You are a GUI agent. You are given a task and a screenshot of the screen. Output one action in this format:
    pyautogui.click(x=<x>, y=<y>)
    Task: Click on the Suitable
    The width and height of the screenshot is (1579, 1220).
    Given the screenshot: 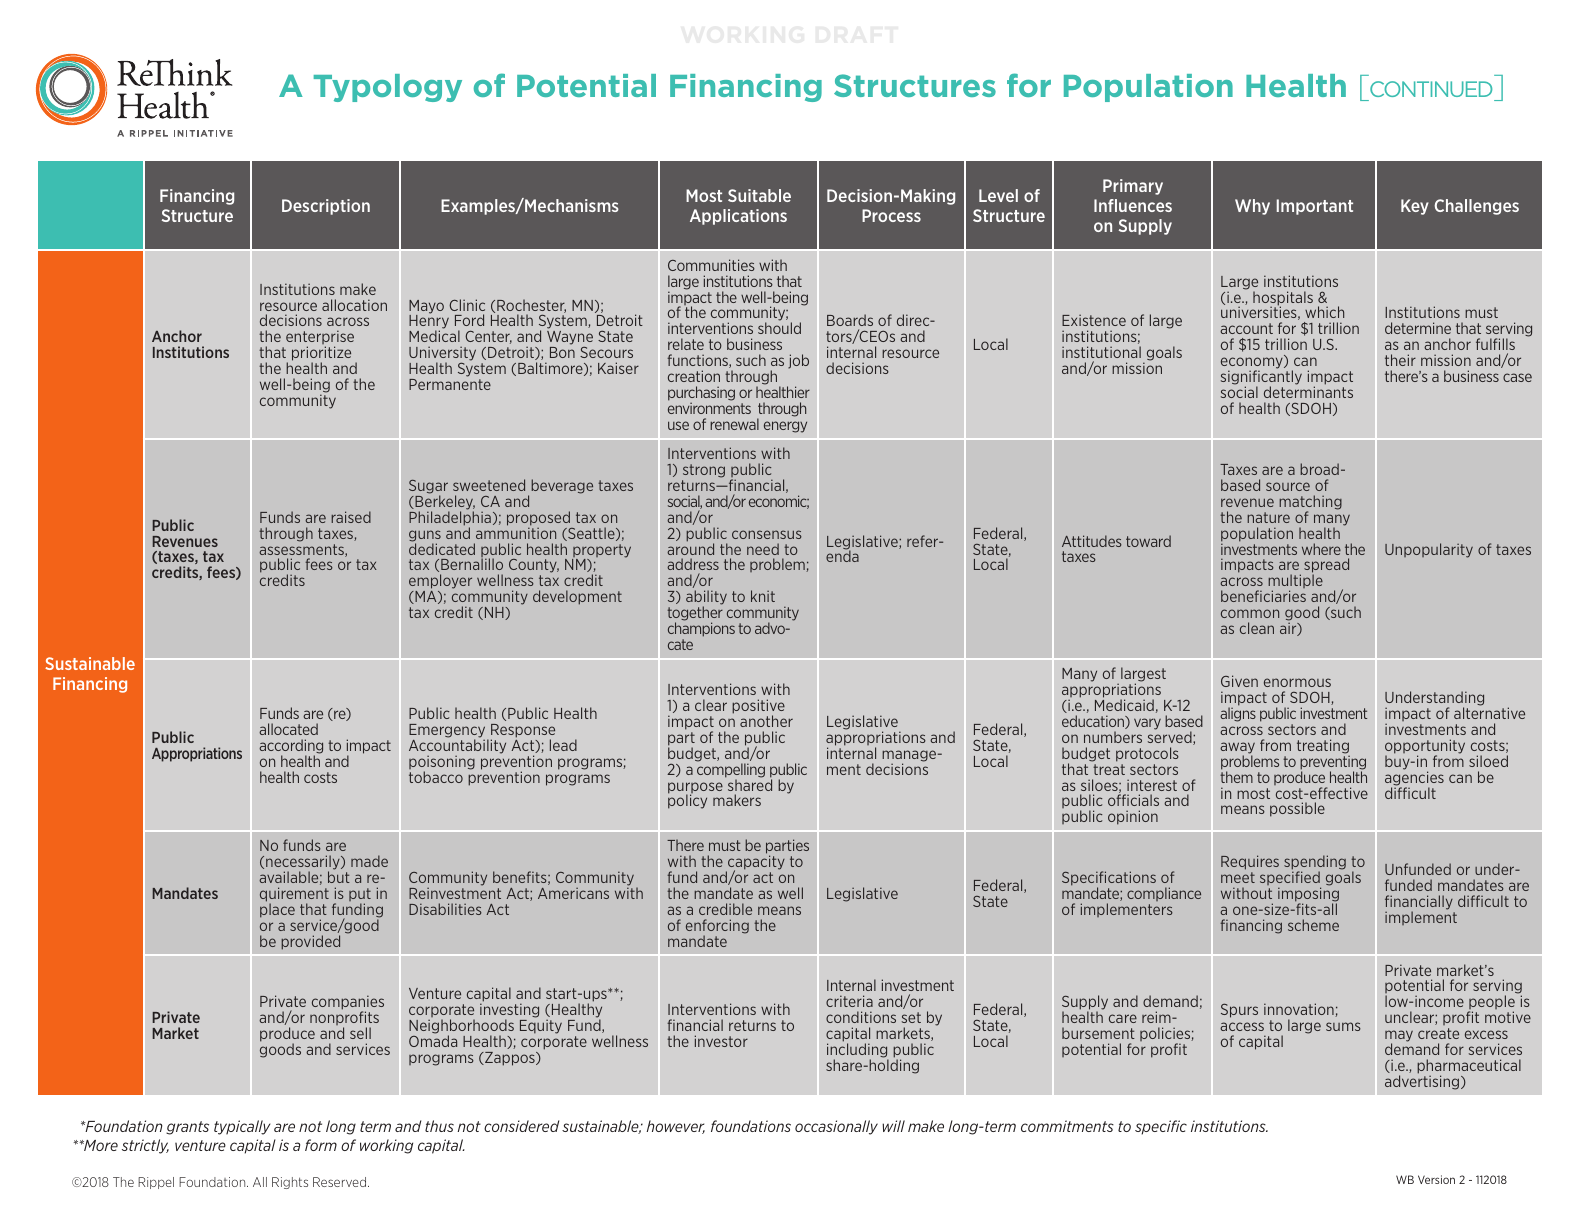 What is the action you would take?
    pyautogui.click(x=759, y=195)
